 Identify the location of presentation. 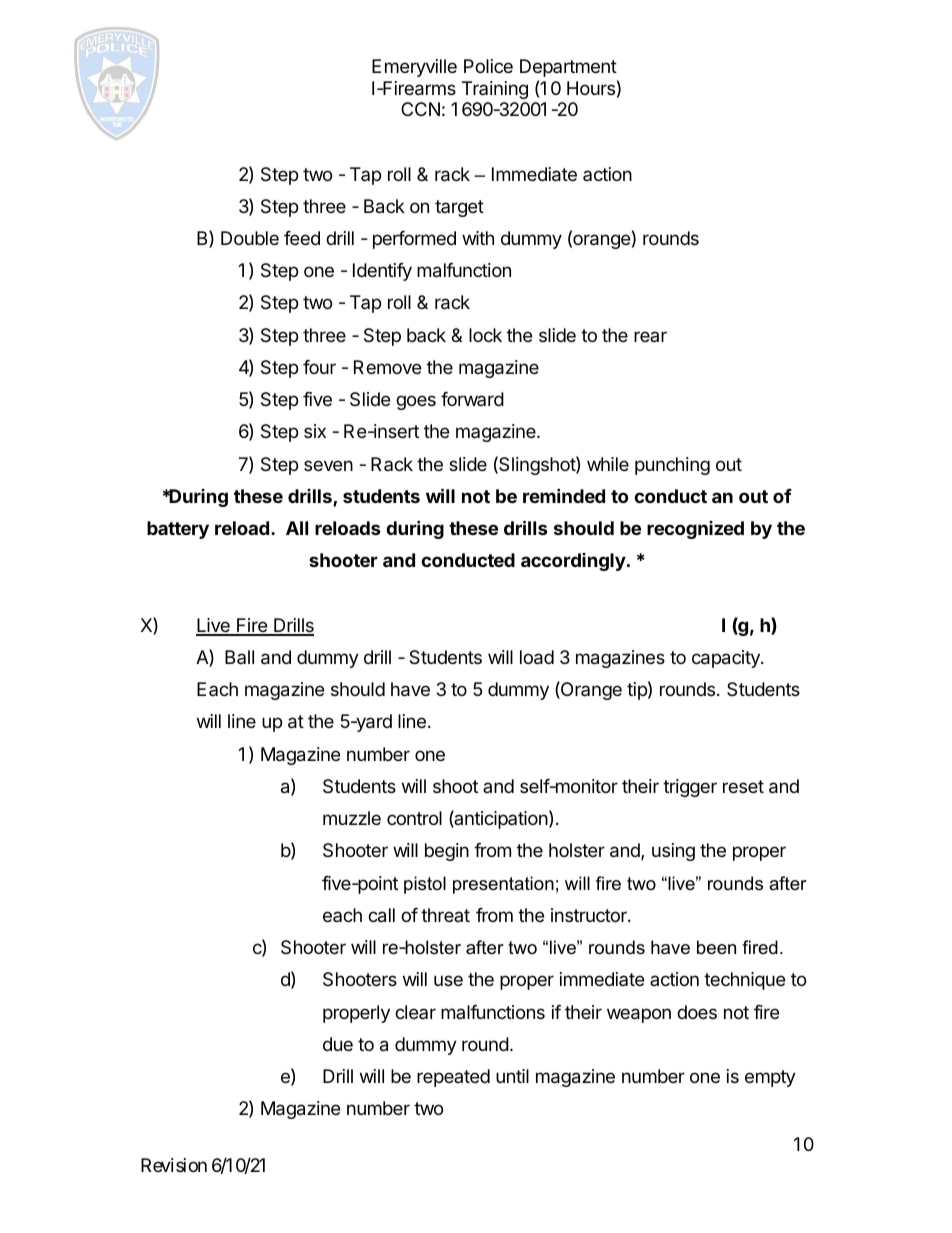
(503, 885).
